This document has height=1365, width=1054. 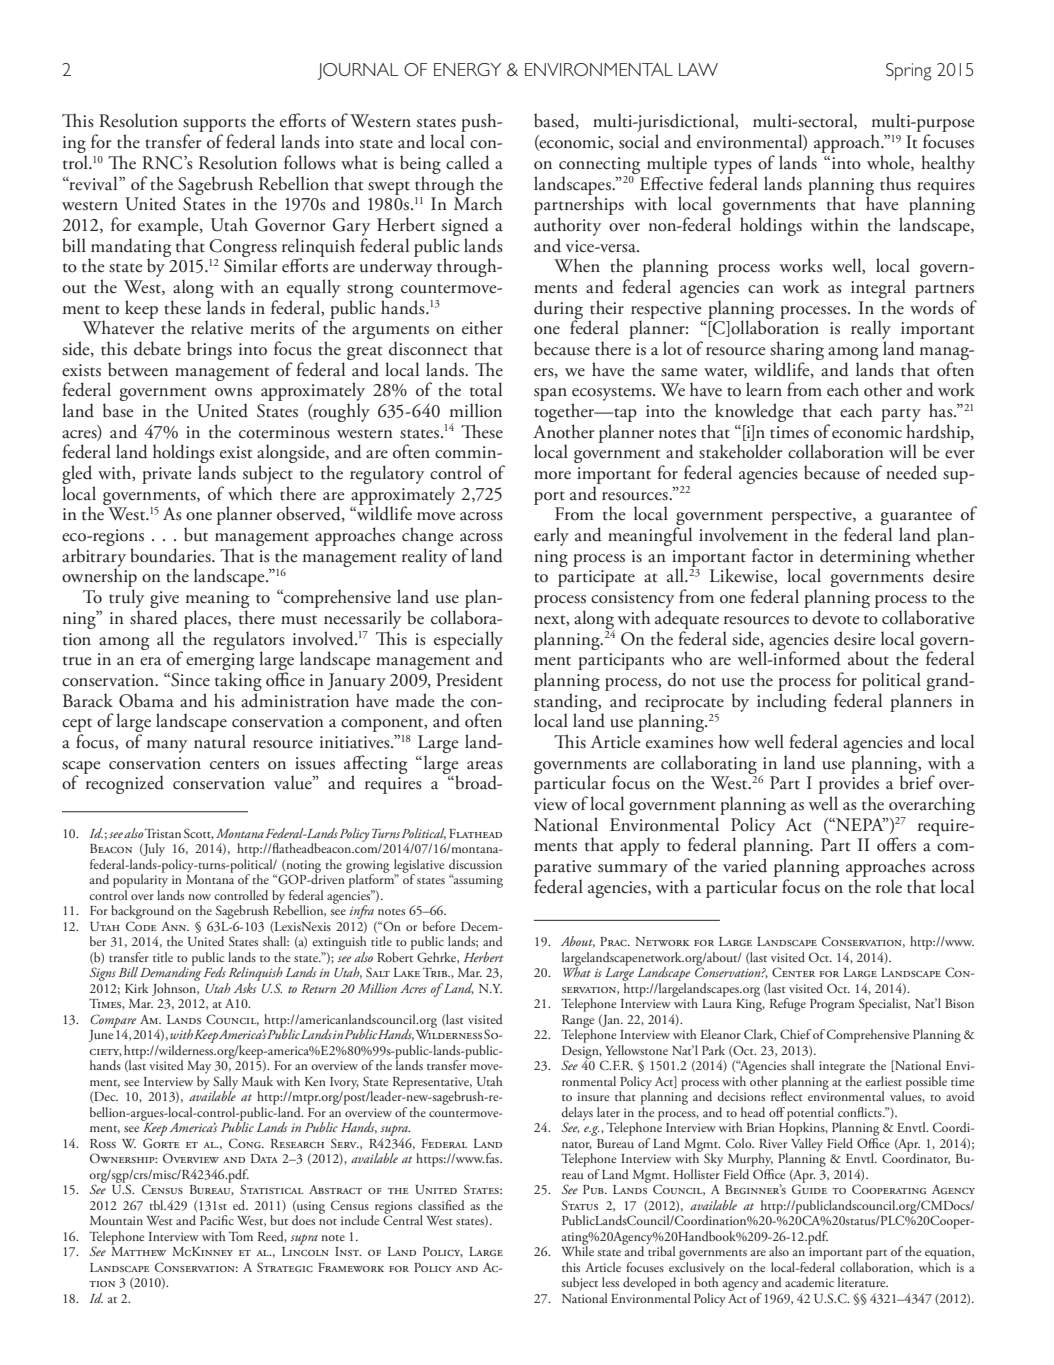 What do you see at coordinates (140, 880) in the document?
I see `popularity` at bounding box center [140, 880].
